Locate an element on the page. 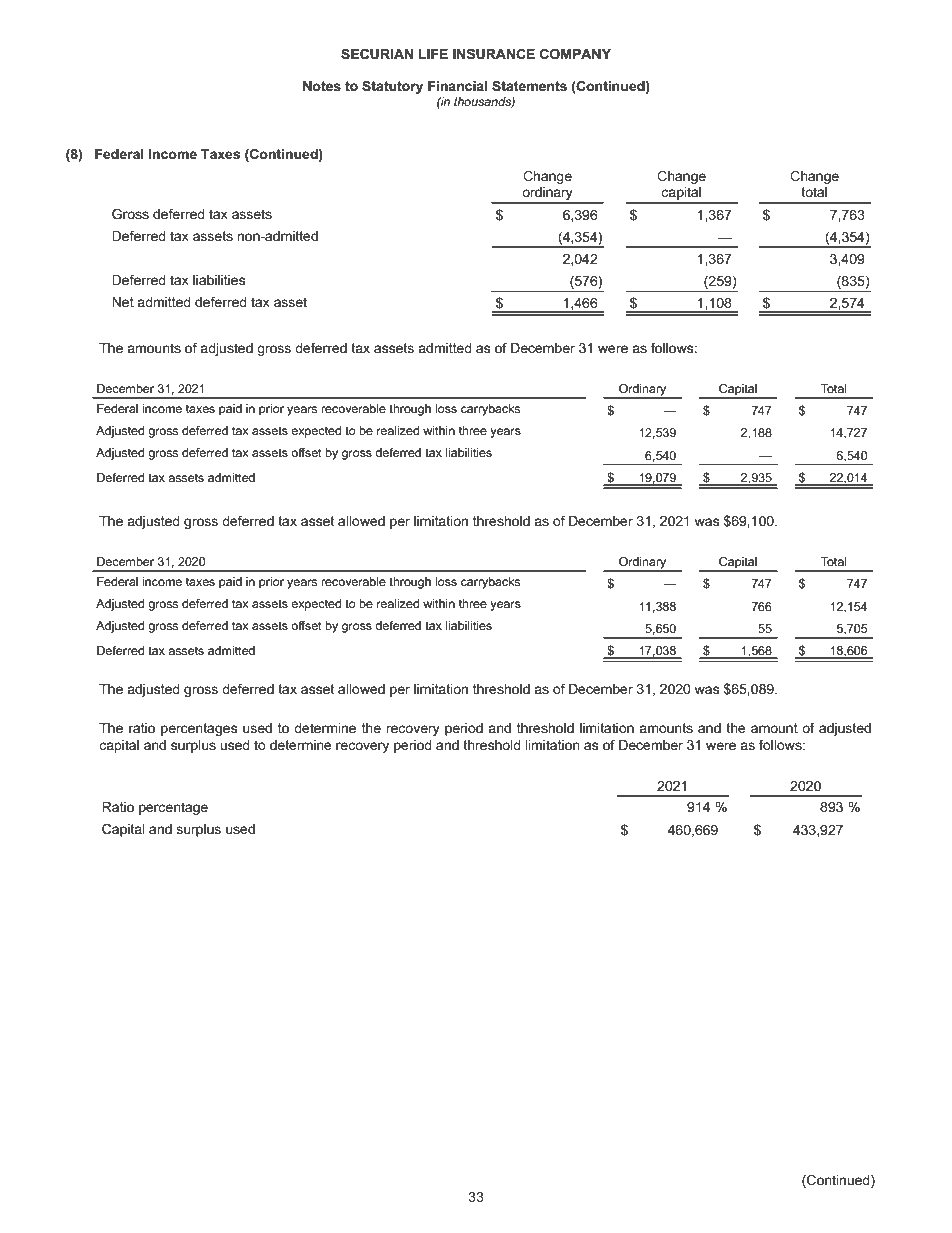 The image size is (952, 1233). COMPANY is located at coordinates (575, 53).
